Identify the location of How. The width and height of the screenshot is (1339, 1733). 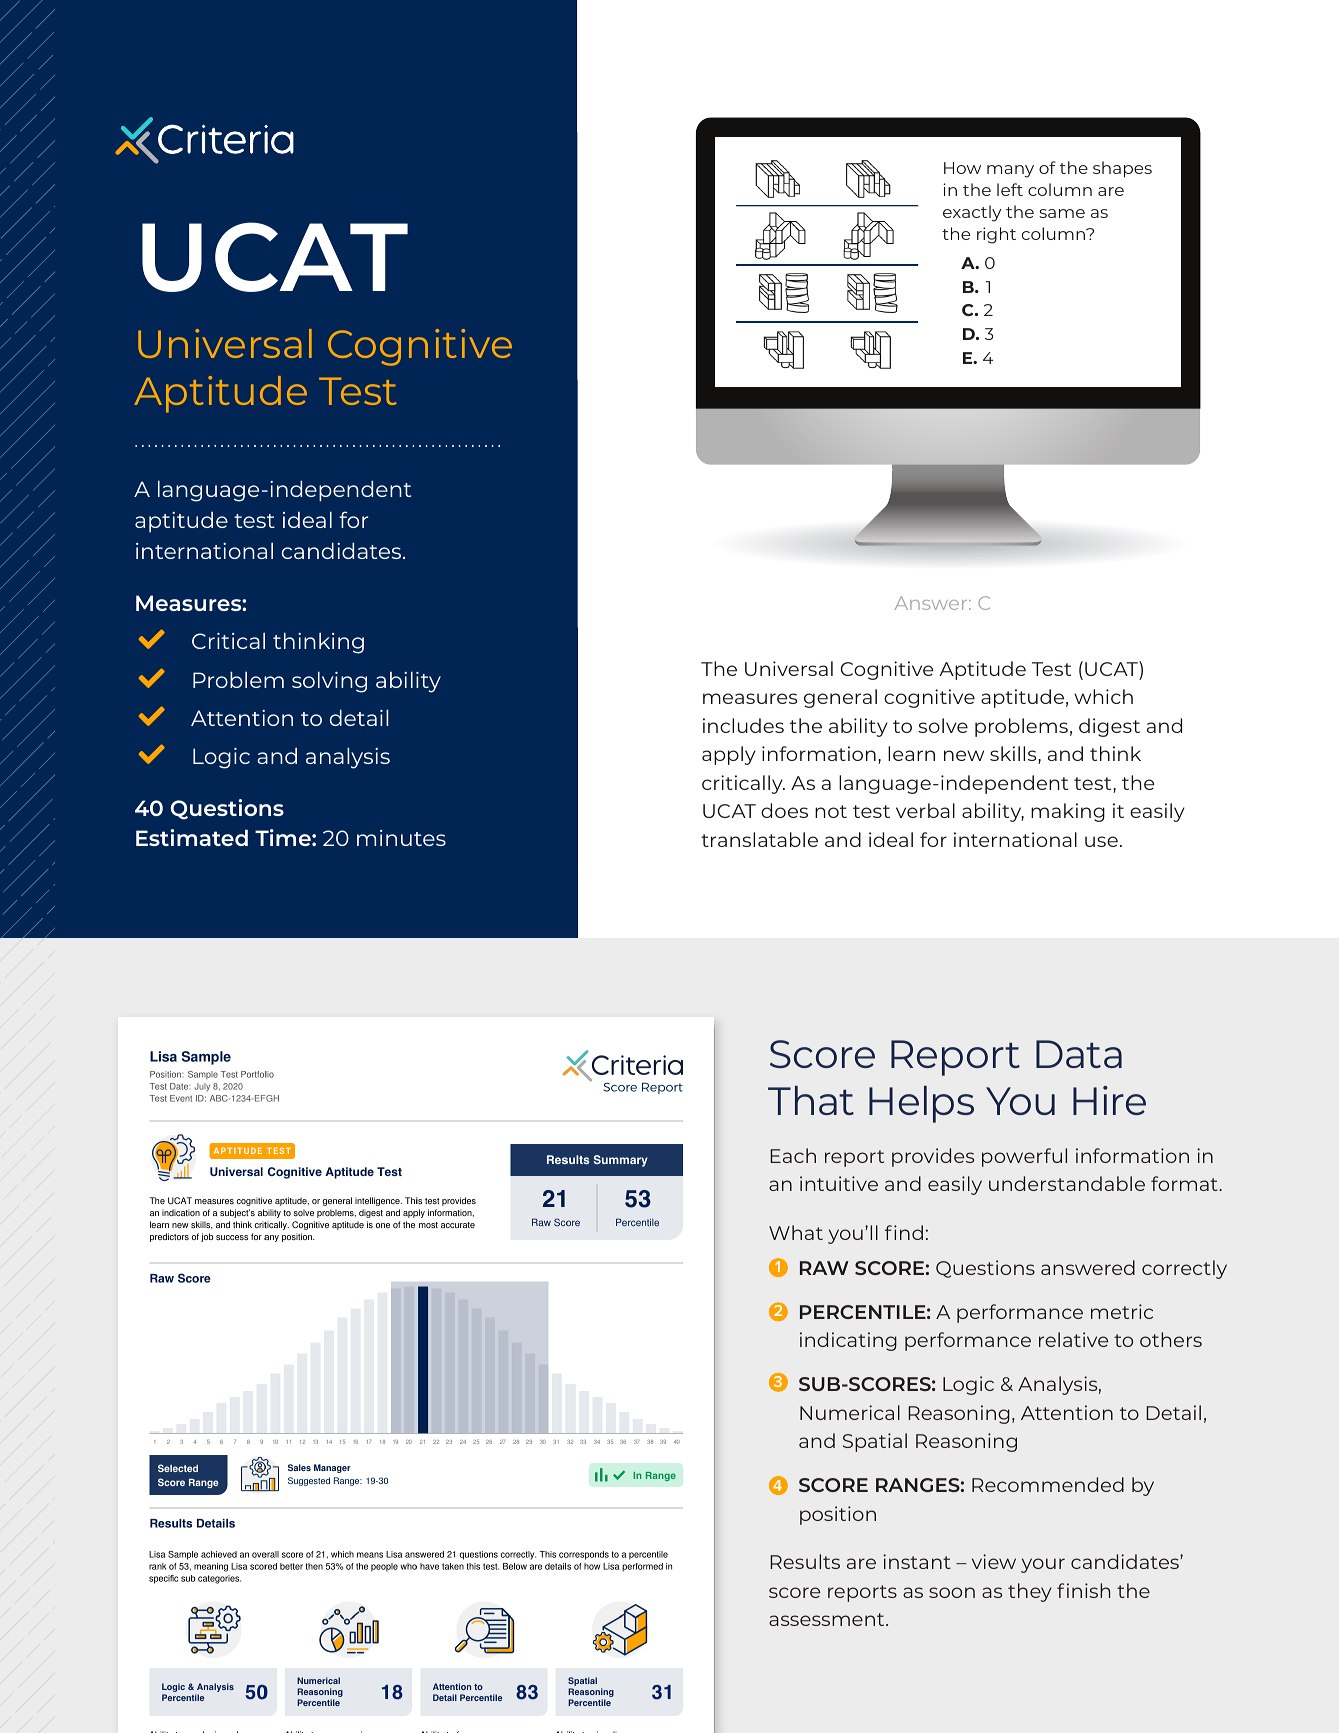
(962, 168).
